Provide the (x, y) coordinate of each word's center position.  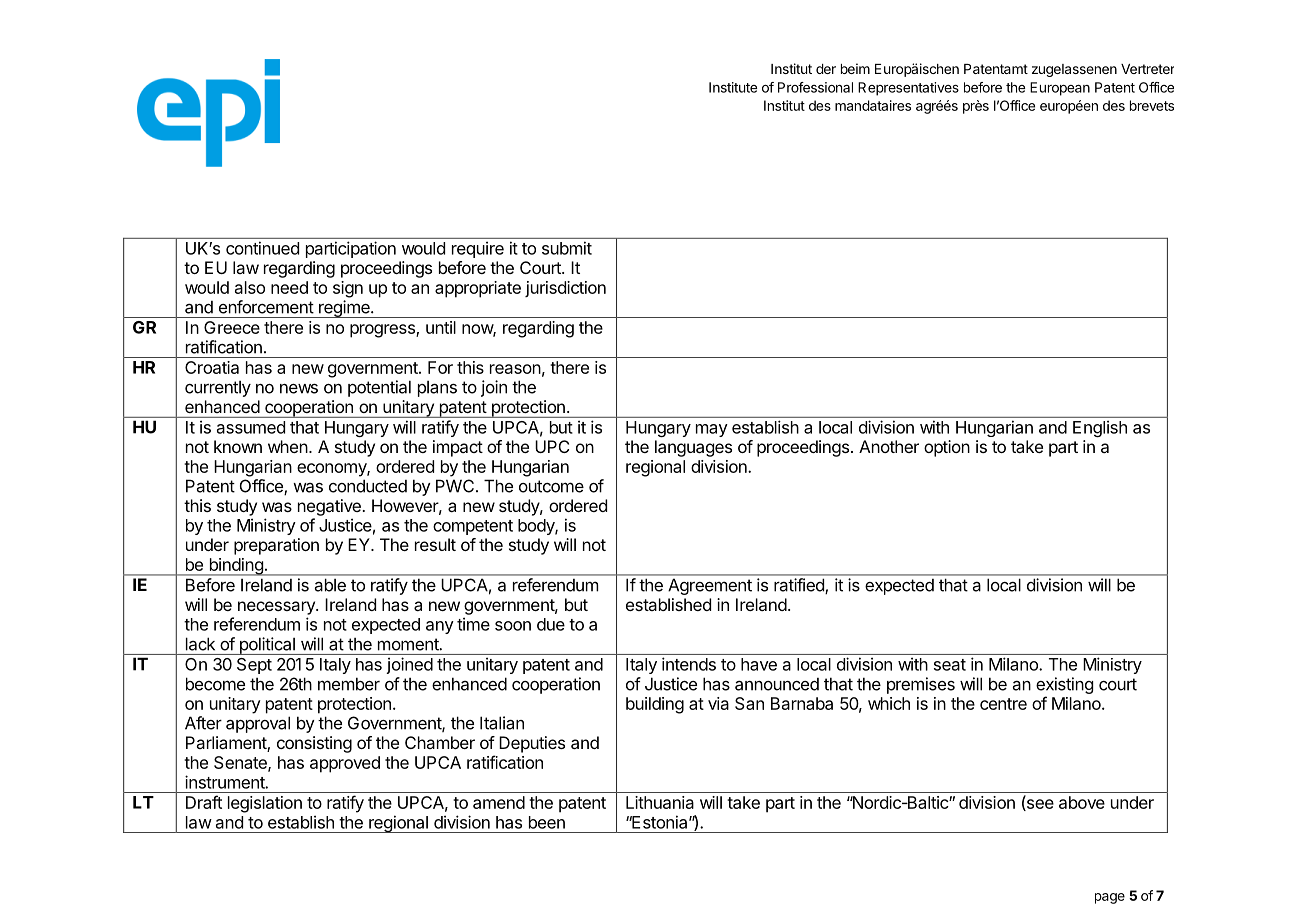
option (947, 448)
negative (330, 507)
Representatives (908, 89)
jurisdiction (565, 289)
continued (262, 248)
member (349, 684)
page (1110, 898)
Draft (204, 802)
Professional (815, 87)
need (289, 287)
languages (693, 448)
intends (689, 664)
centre (1003, 704)
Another (889, 446)
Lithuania (660, 802)
